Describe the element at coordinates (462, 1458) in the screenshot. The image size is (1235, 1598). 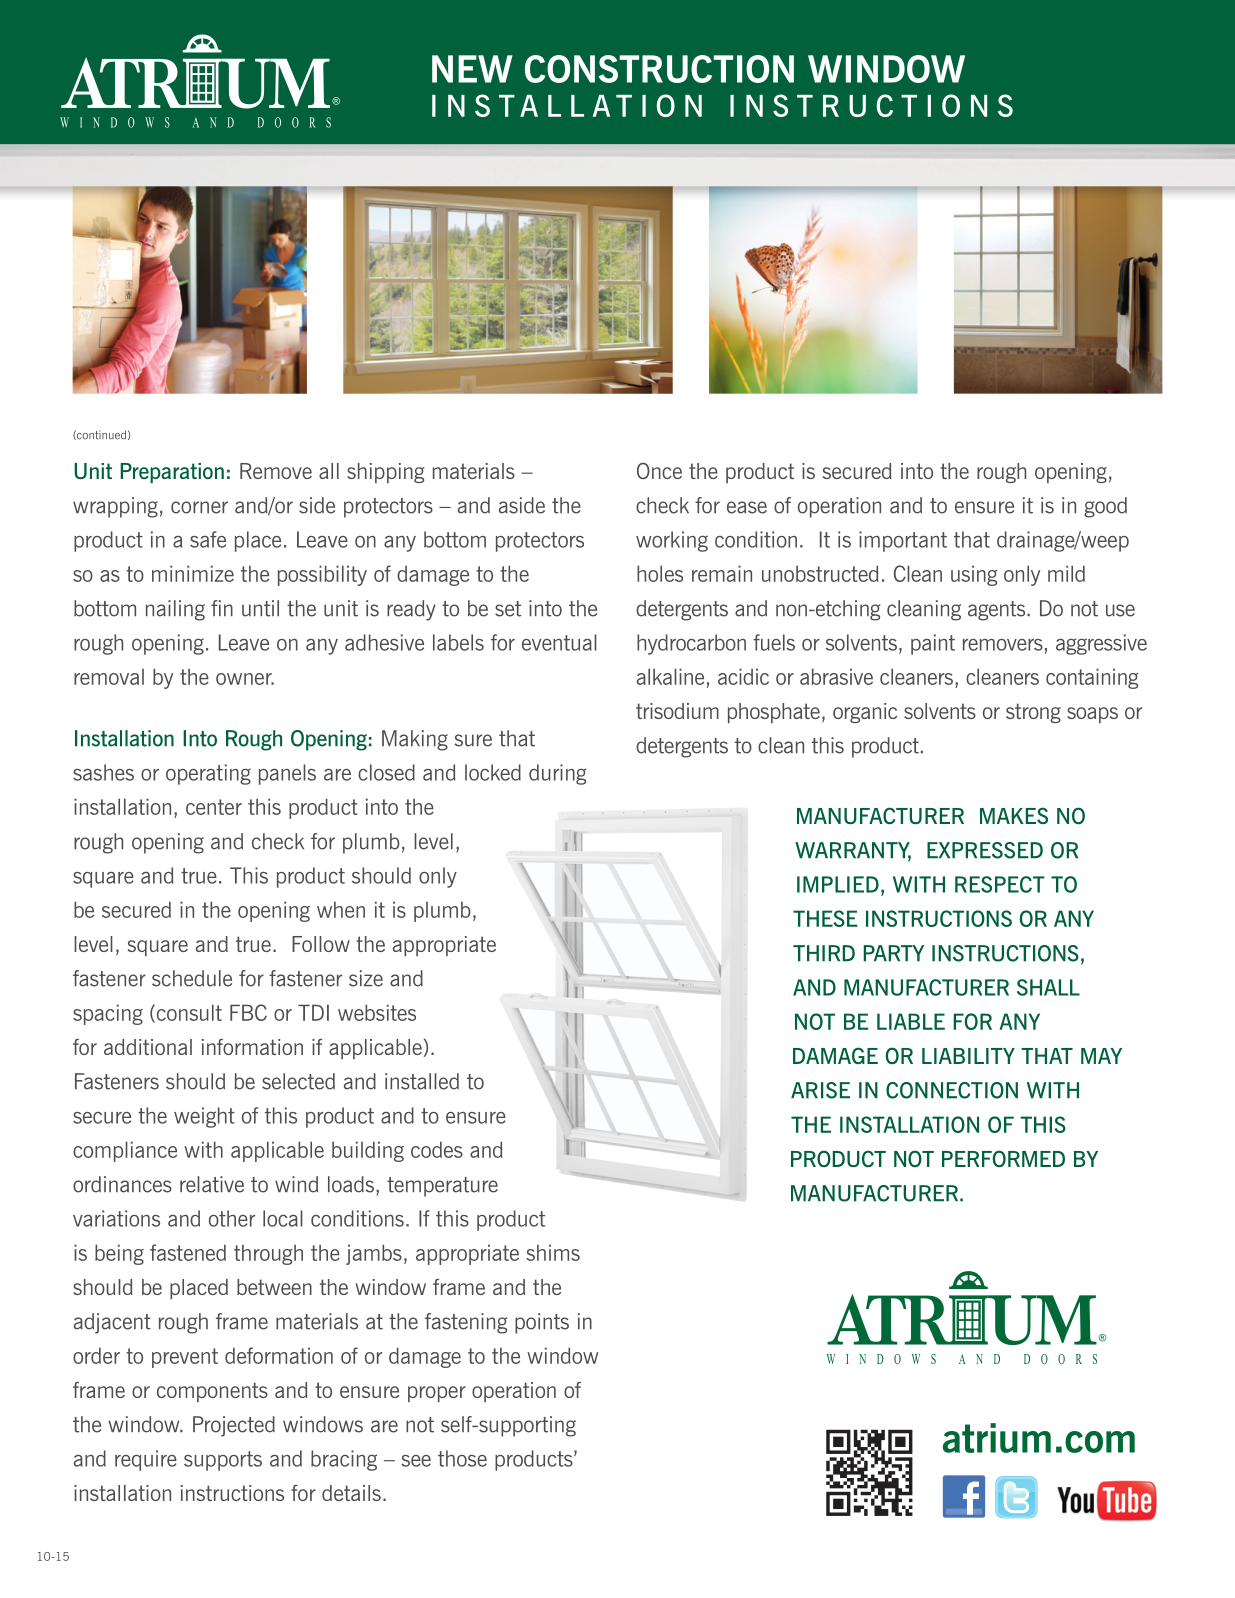
I see `those` at that location.
